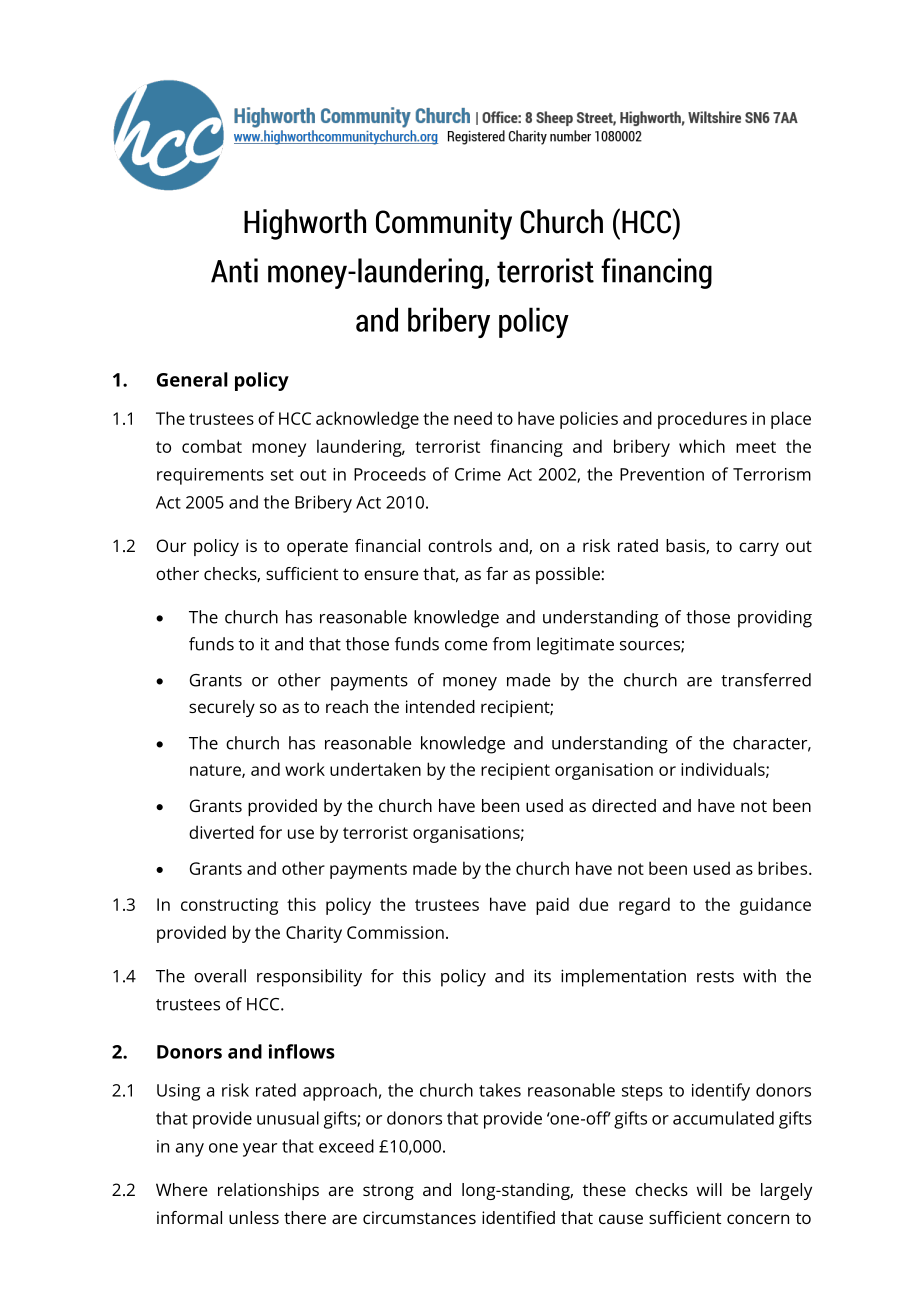  Describe the element at coordinates (268, 1191) in the page. I see `relationships` at that location.
